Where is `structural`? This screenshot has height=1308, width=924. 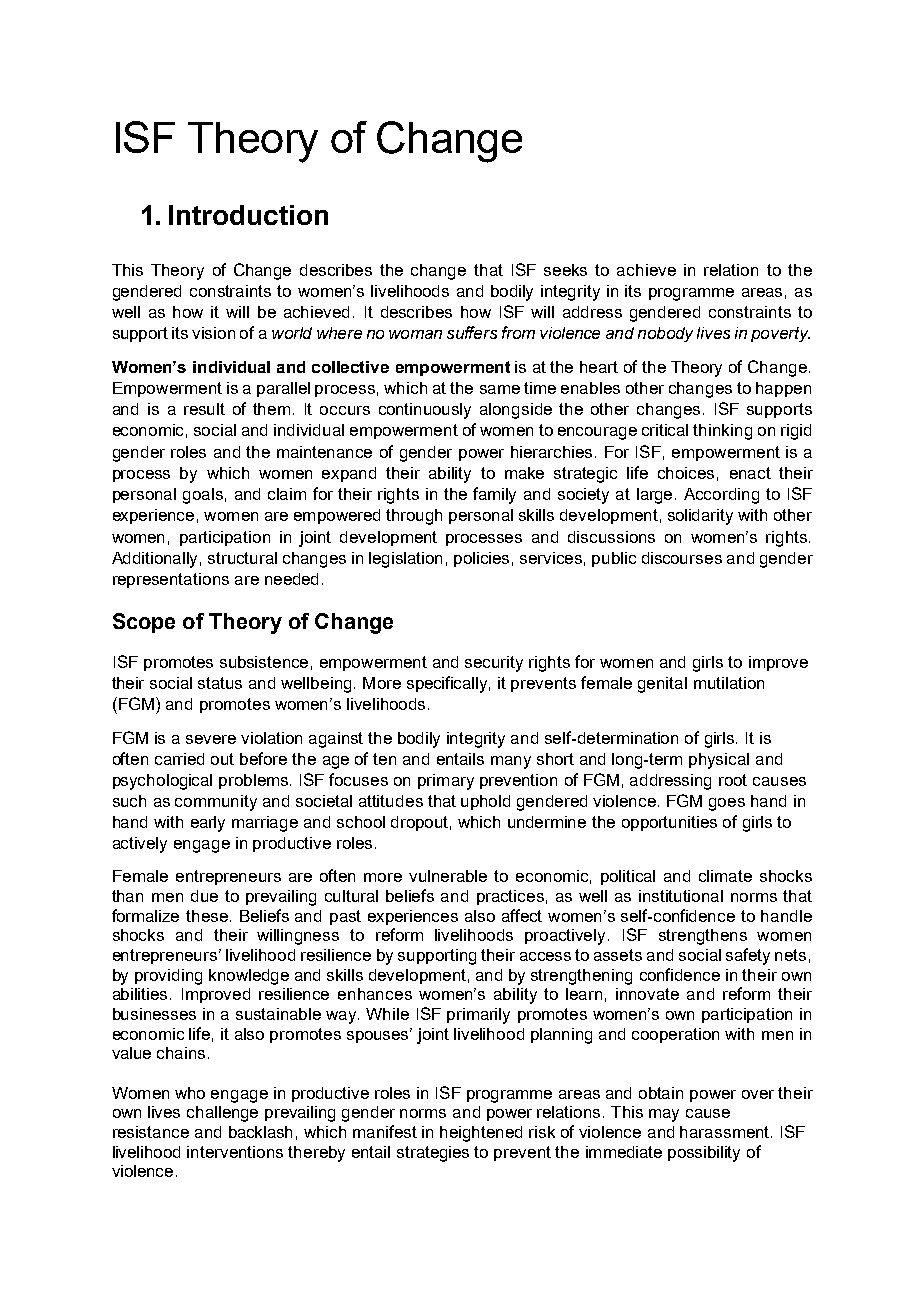 structural is located at coordinates (242, 558).
